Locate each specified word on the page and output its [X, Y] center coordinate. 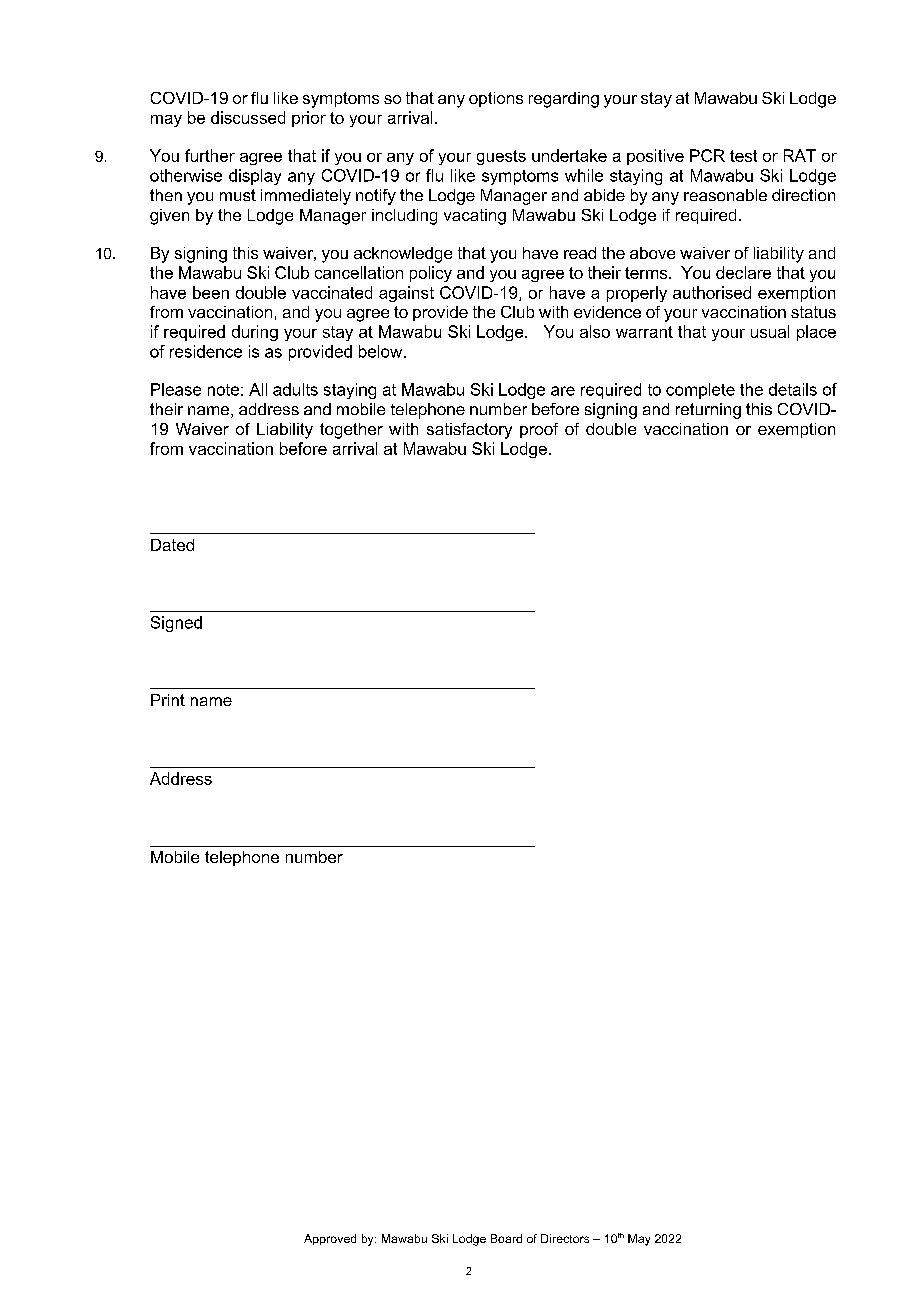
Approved [330, 1239]
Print [168, 700]
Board [506, 1238]
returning [708, 411]
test [743, 156]
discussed [248, 117]
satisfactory [469, 431]
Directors [565, 1238]
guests [501, 157]
